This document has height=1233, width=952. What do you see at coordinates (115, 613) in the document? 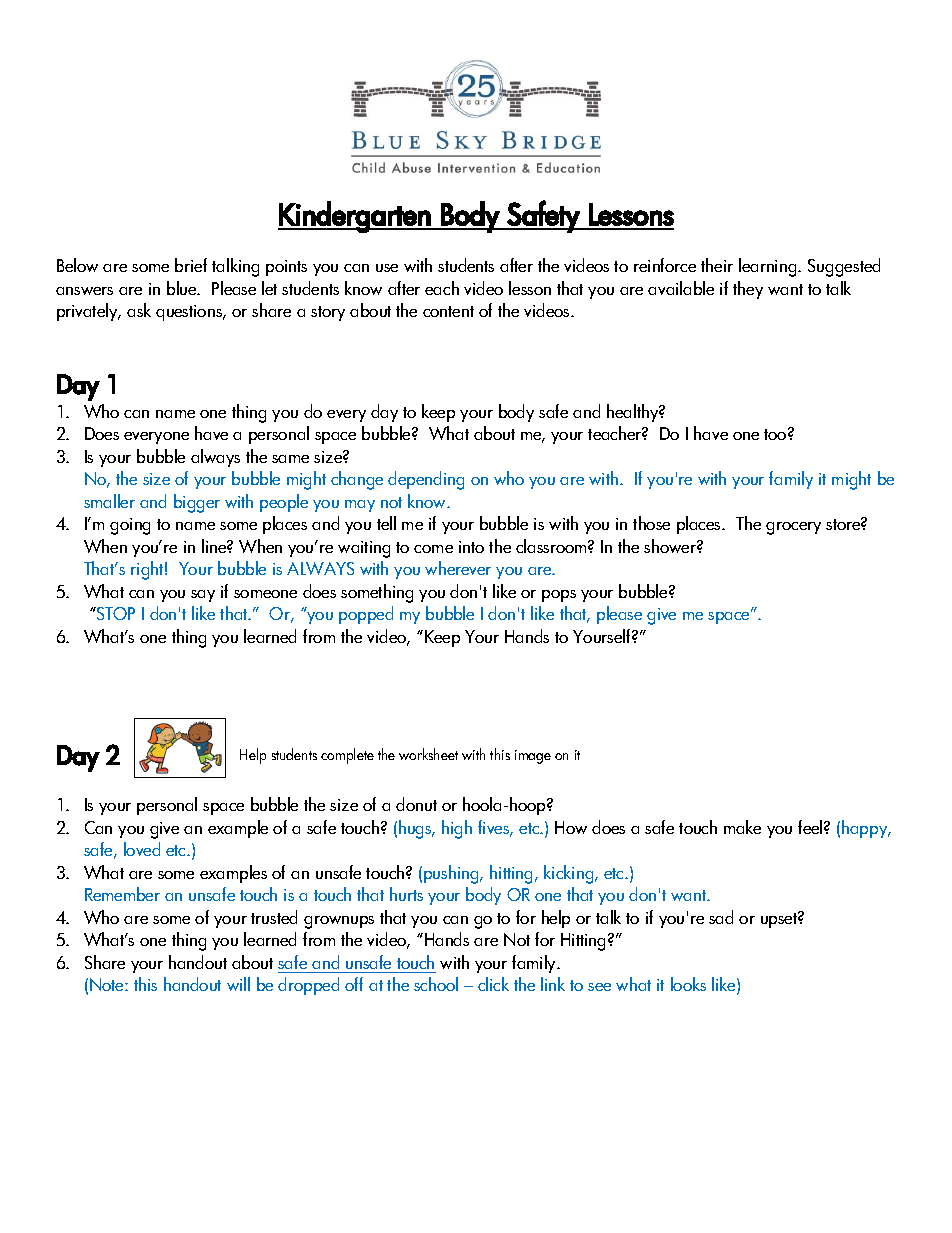
I see `STOP` at bounding box center [115, 613].
